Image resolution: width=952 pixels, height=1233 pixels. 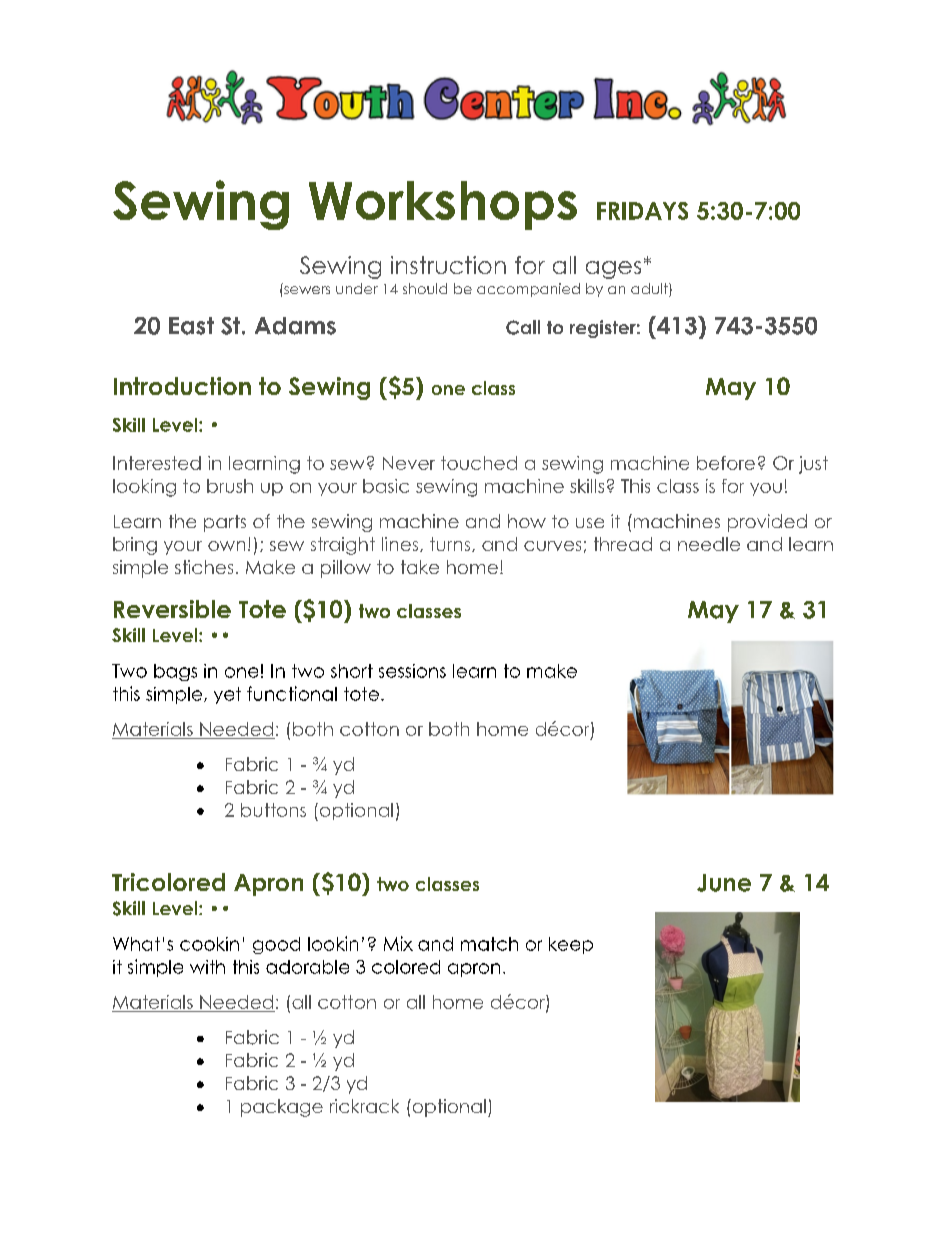 What do you see at coordinates (571, 945) in the image?
I see `keep` at bounding box center [571, 945].
